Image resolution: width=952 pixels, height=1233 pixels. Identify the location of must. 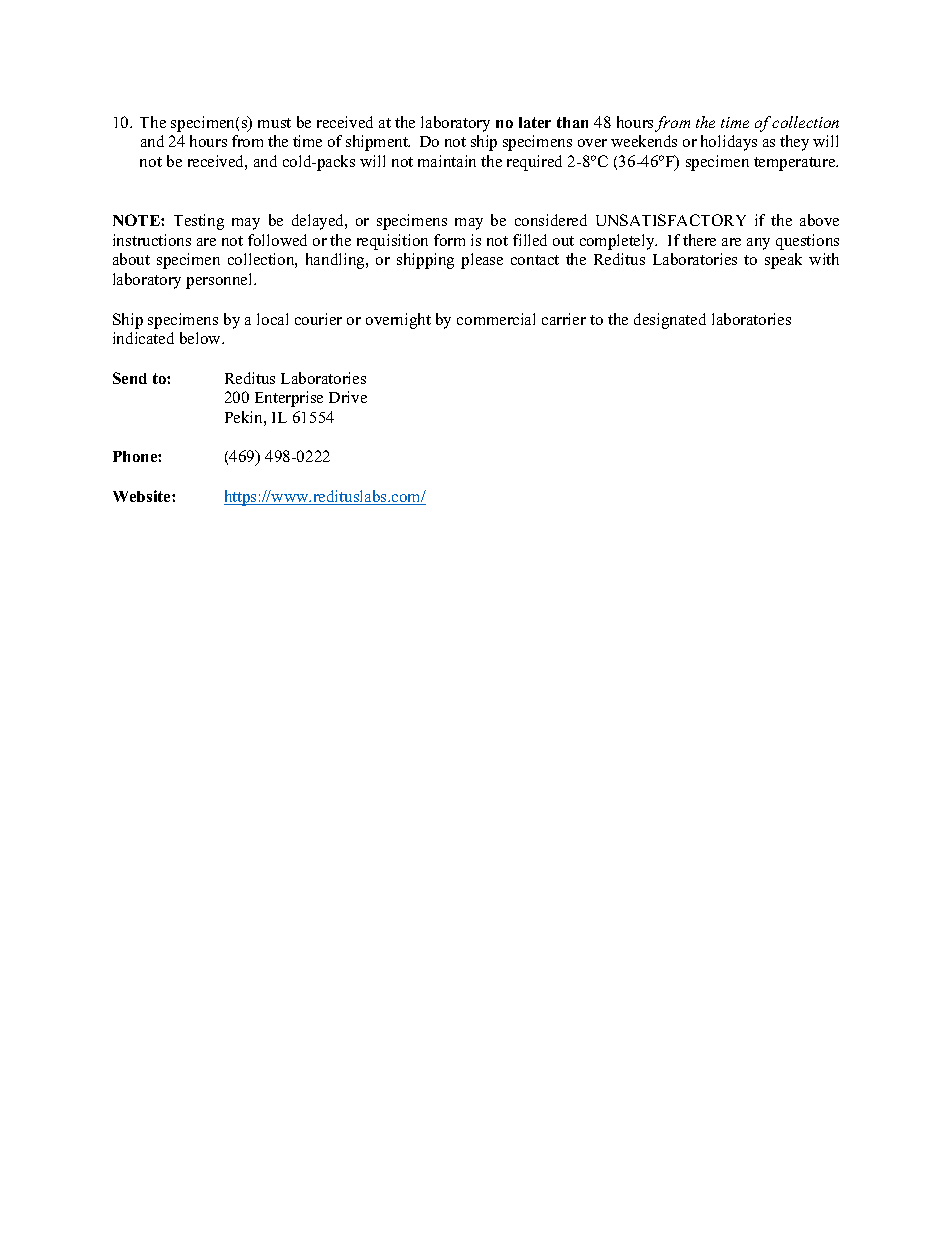
(274, 123).
